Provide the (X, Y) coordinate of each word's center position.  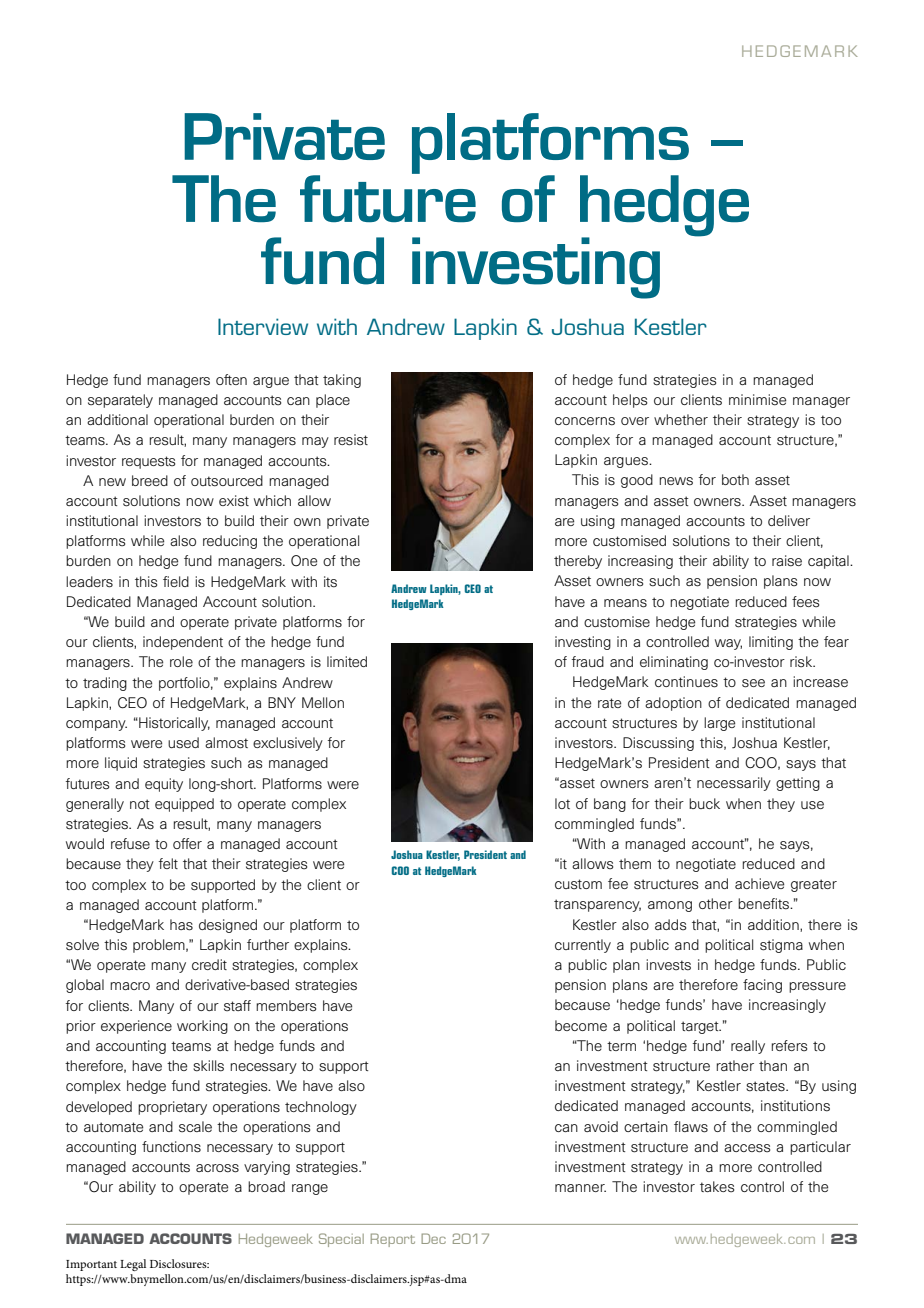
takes (717, 1187)
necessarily (734, 784)
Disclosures (179, 1263)
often (231, 379)
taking (342, 381)
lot (562, 803)
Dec (433, 1238)
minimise (757, 400)
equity (164, 785)
